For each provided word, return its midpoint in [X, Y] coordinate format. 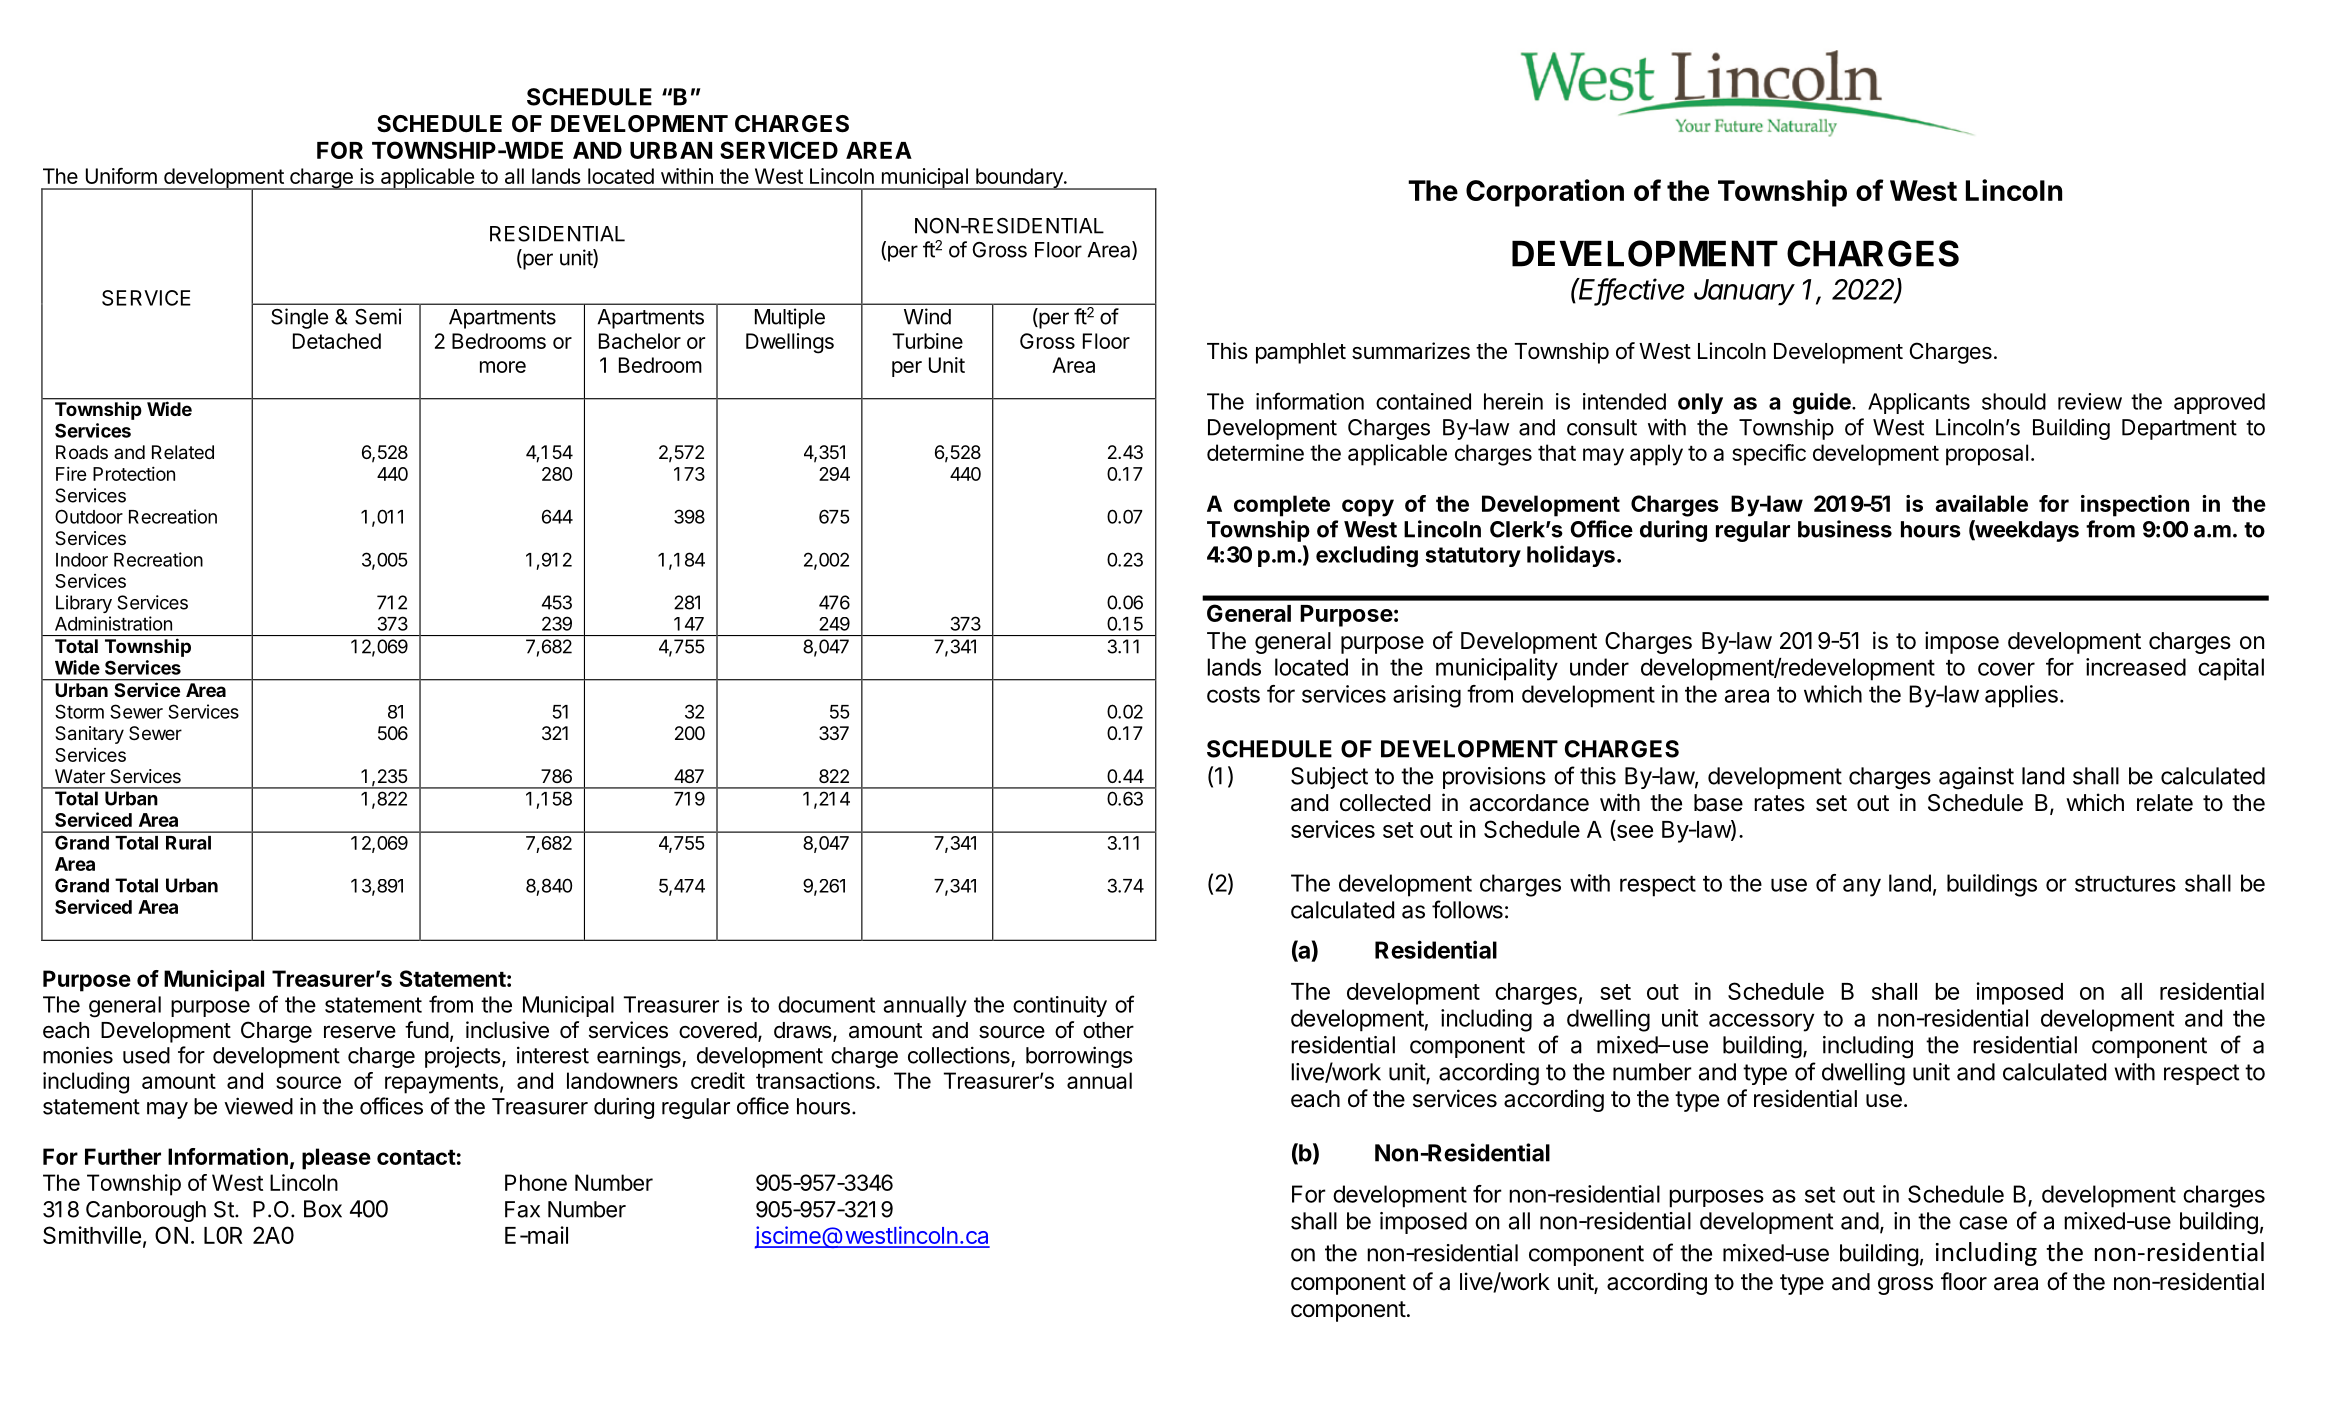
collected [1385, 803]
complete [1282, 506]
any [1862, 887]
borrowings [1079, 1057]
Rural [188, 843]
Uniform [121, 176]
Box [323, 1209]
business [1845, 529]
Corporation [1545, 193]
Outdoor [89, 516]
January [1744, 292]
